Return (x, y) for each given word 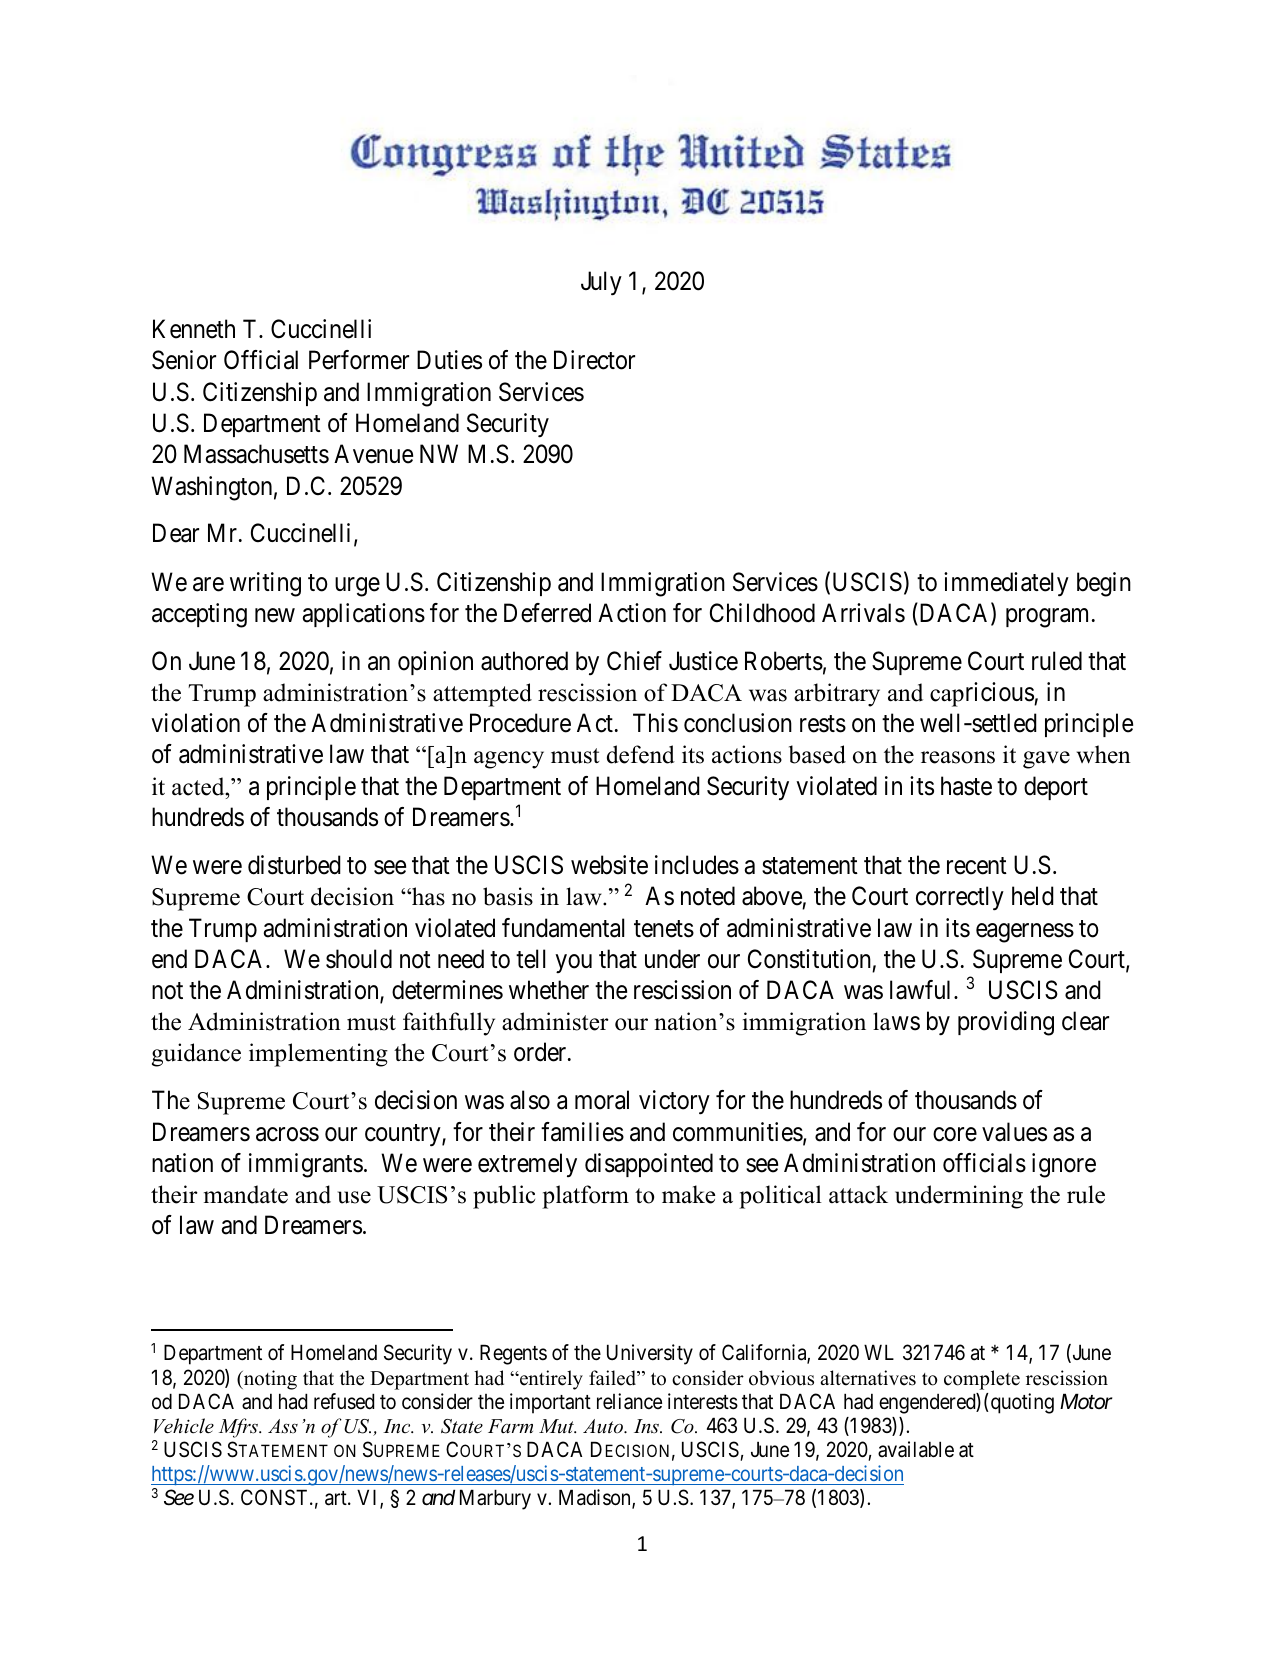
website (609, 865)
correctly (960, 898)
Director (594, 360)
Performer (359, 360)
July (601, 283)
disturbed (294, 865)
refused (344, 1401)
